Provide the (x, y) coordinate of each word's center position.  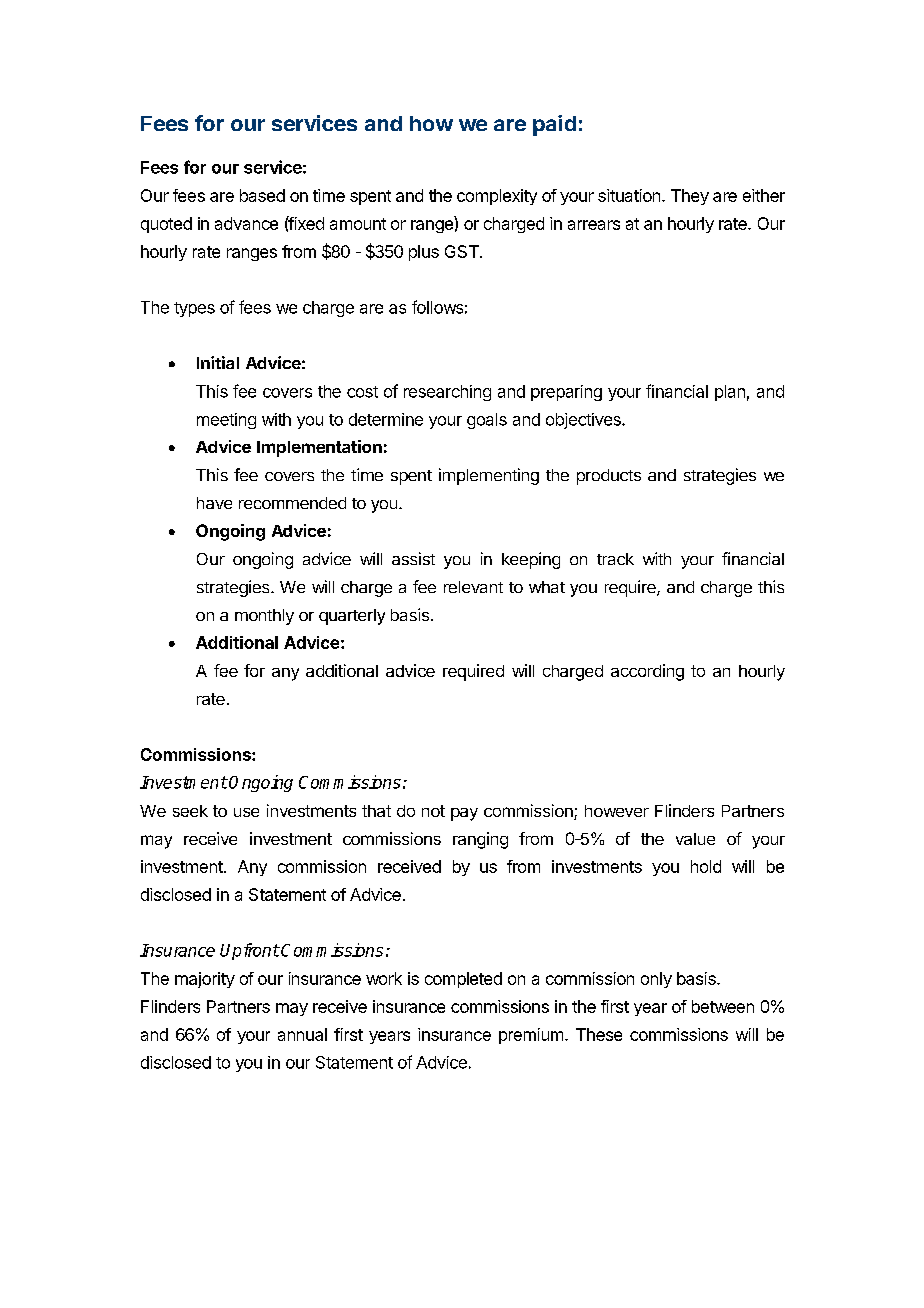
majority (205, 980)
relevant (473, 587)
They (690, 197)
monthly (264, 617)
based (262, 195)
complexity (497, 197)
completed (463, 980)
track (615, 559)
